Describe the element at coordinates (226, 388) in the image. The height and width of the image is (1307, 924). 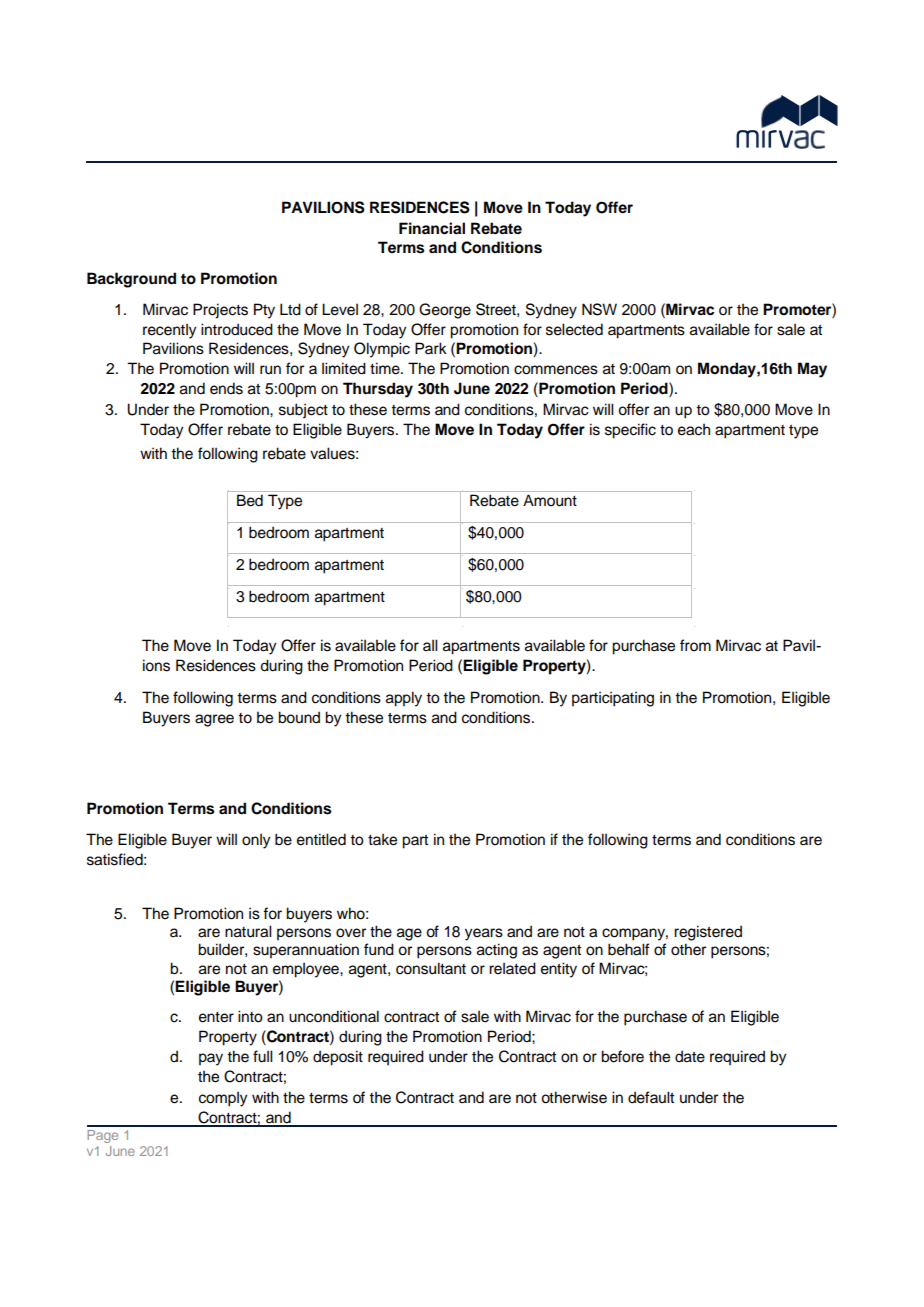
I see `ends` at that location.
